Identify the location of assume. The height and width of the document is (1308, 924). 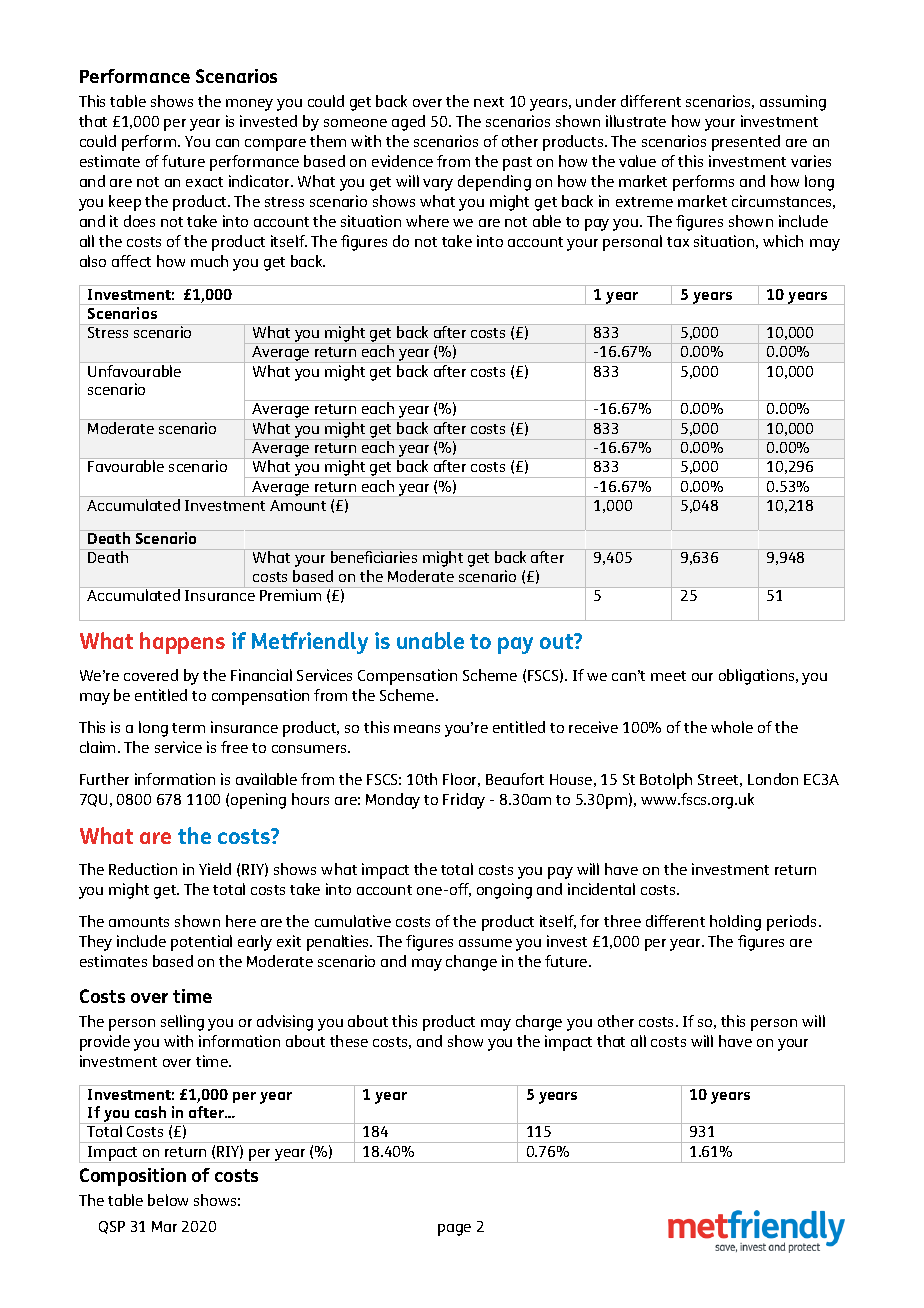
(485, 943).
